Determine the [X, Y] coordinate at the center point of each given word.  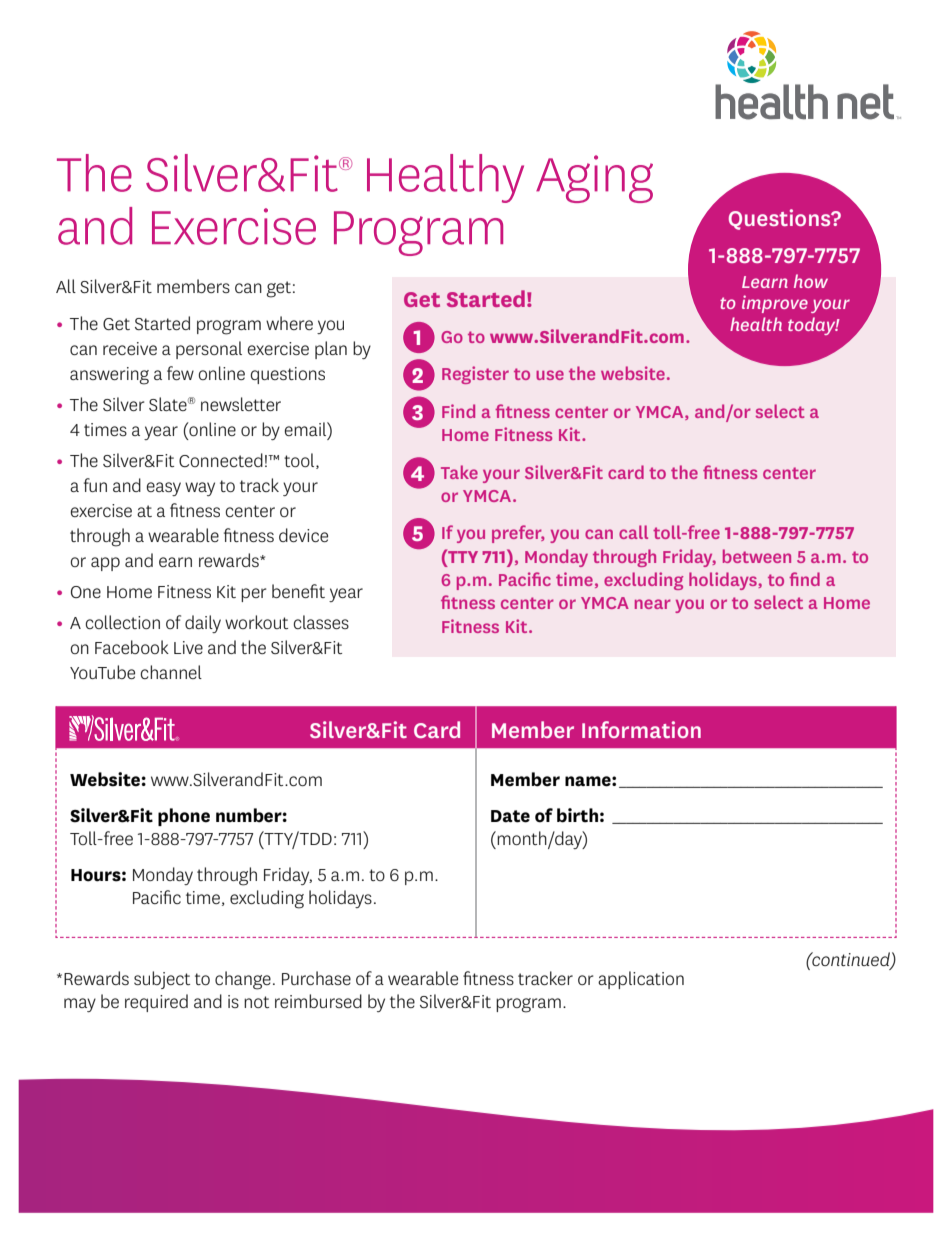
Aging [594, 179]
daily [203, 624]
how [811, 281]
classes [321, 622]
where [289, 323]
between [757, 556]
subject [162, 980]
